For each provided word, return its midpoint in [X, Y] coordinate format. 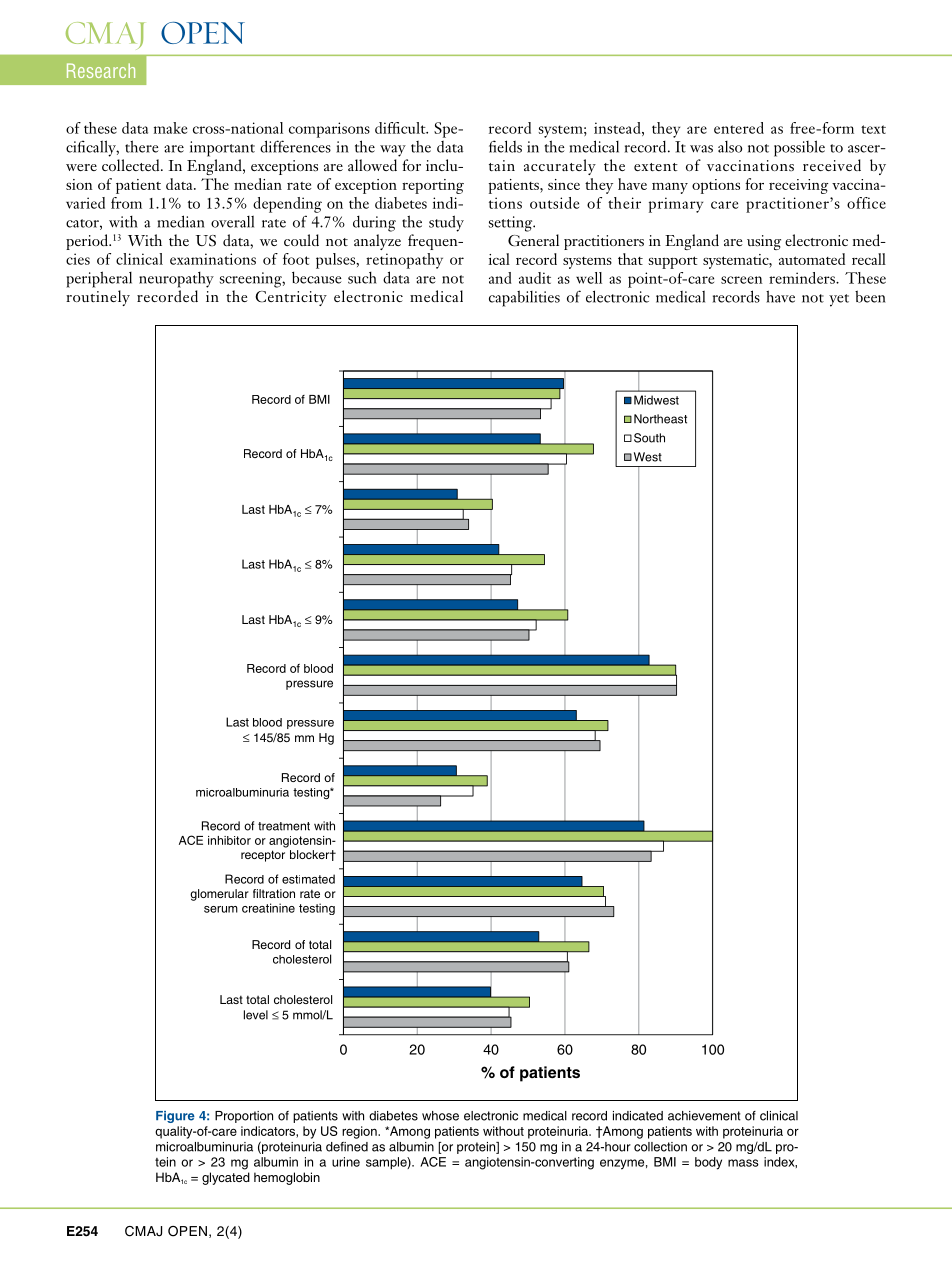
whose [440, 1116]
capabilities [524, 298]
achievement [704, 1116]
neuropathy [176, 280]
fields [505, 146]
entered [739, 128]
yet [839, 300]
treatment [284, 826]
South [649, 438]
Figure [175, 1117]
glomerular [219, 895]
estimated [308, 879]
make [170, 128]
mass [743, 1163]
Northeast [660, 419]
